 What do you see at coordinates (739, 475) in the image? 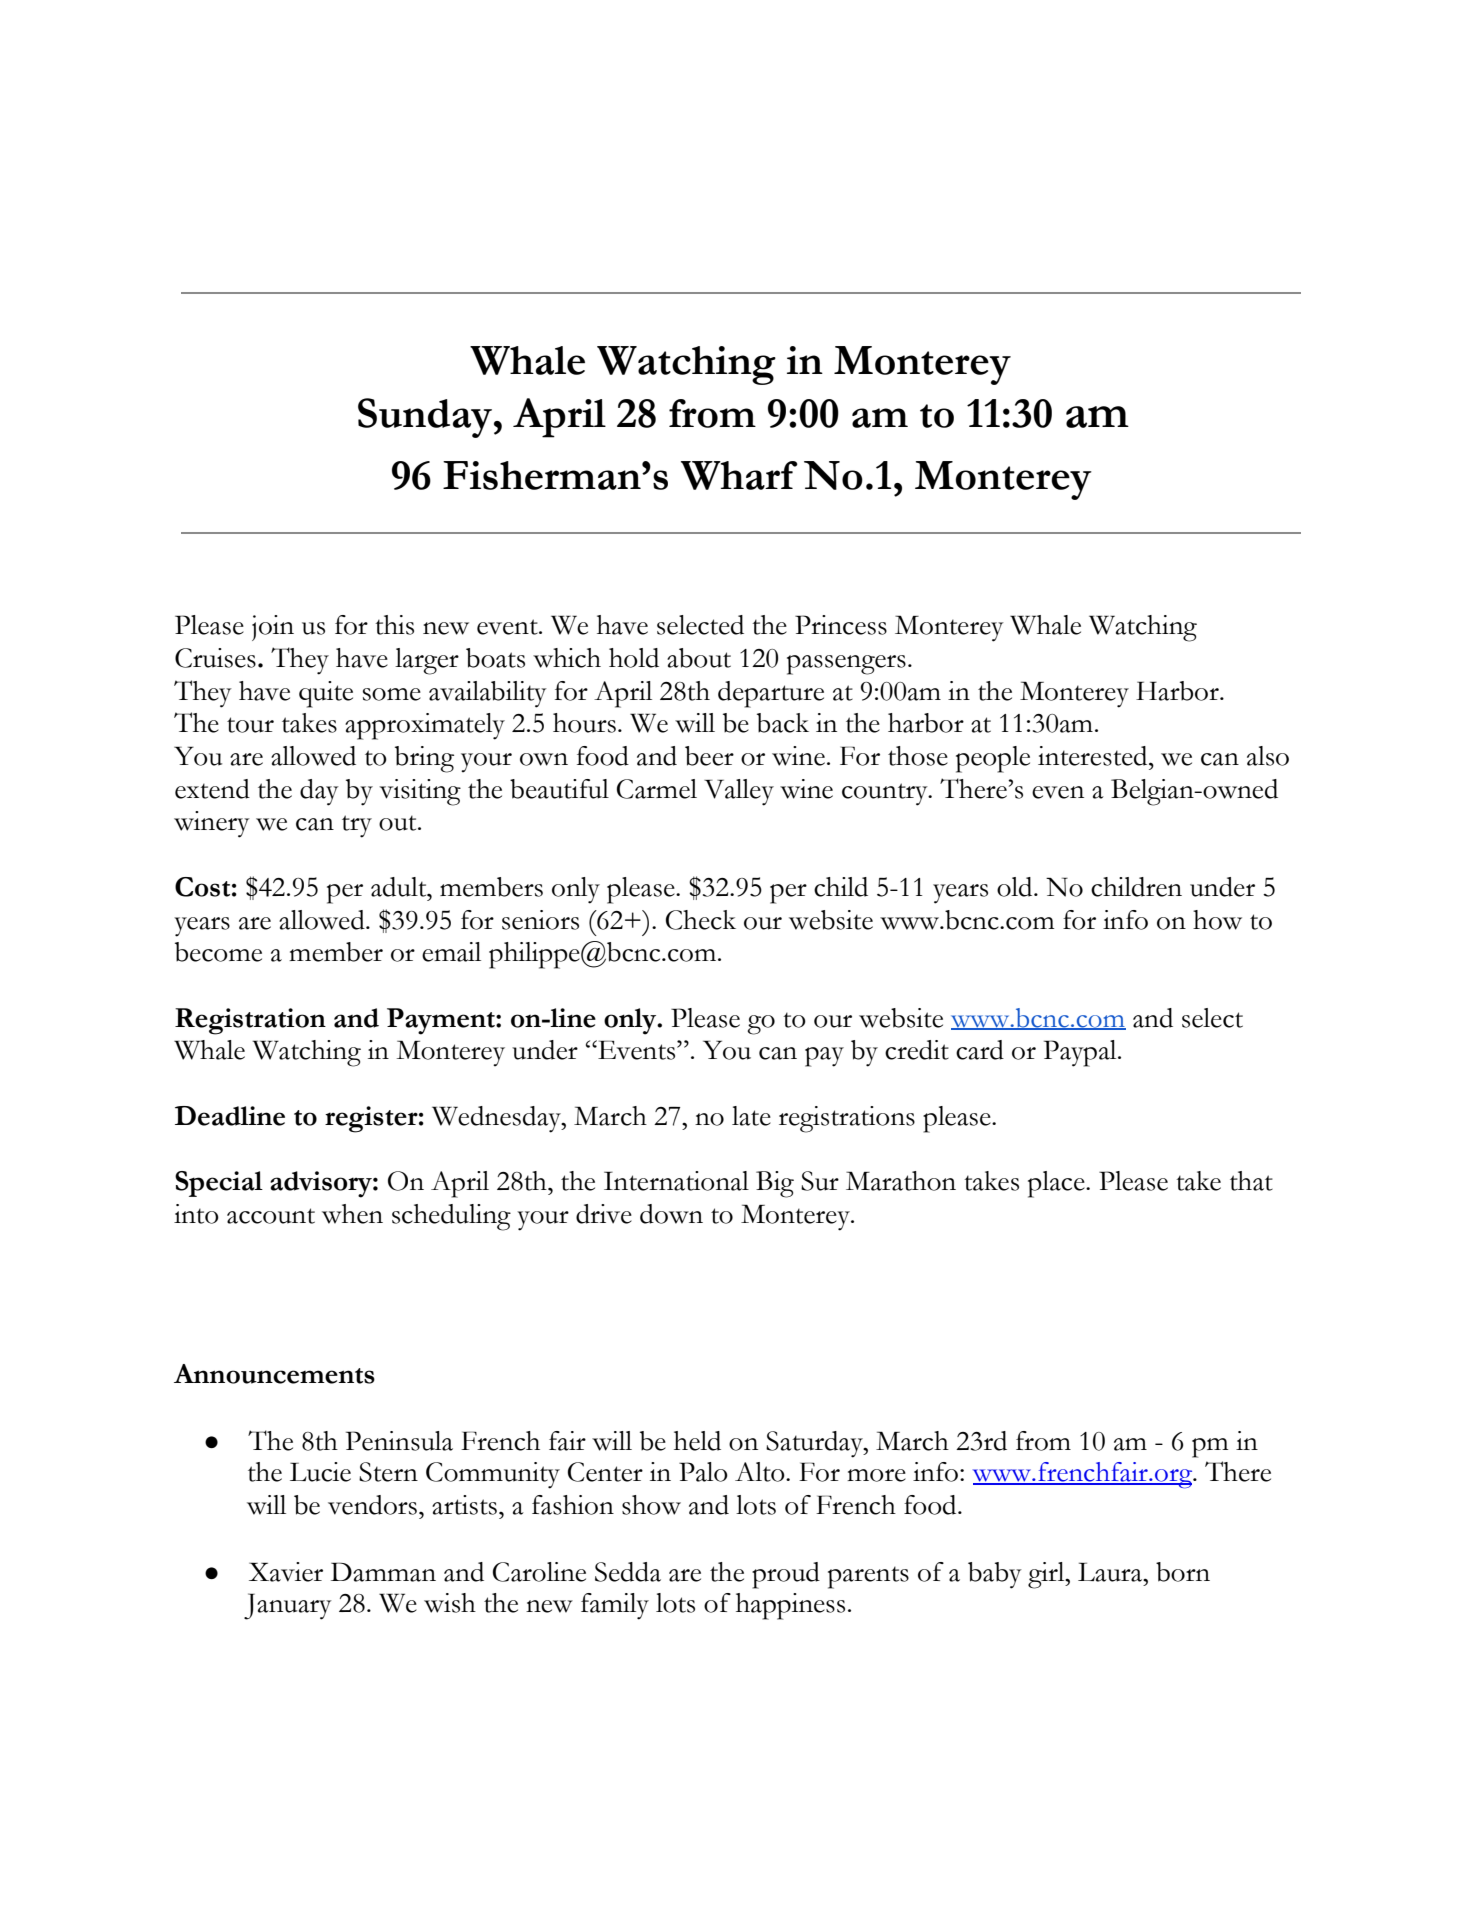
I see `Wharf` at bounding box center [739, 475].
